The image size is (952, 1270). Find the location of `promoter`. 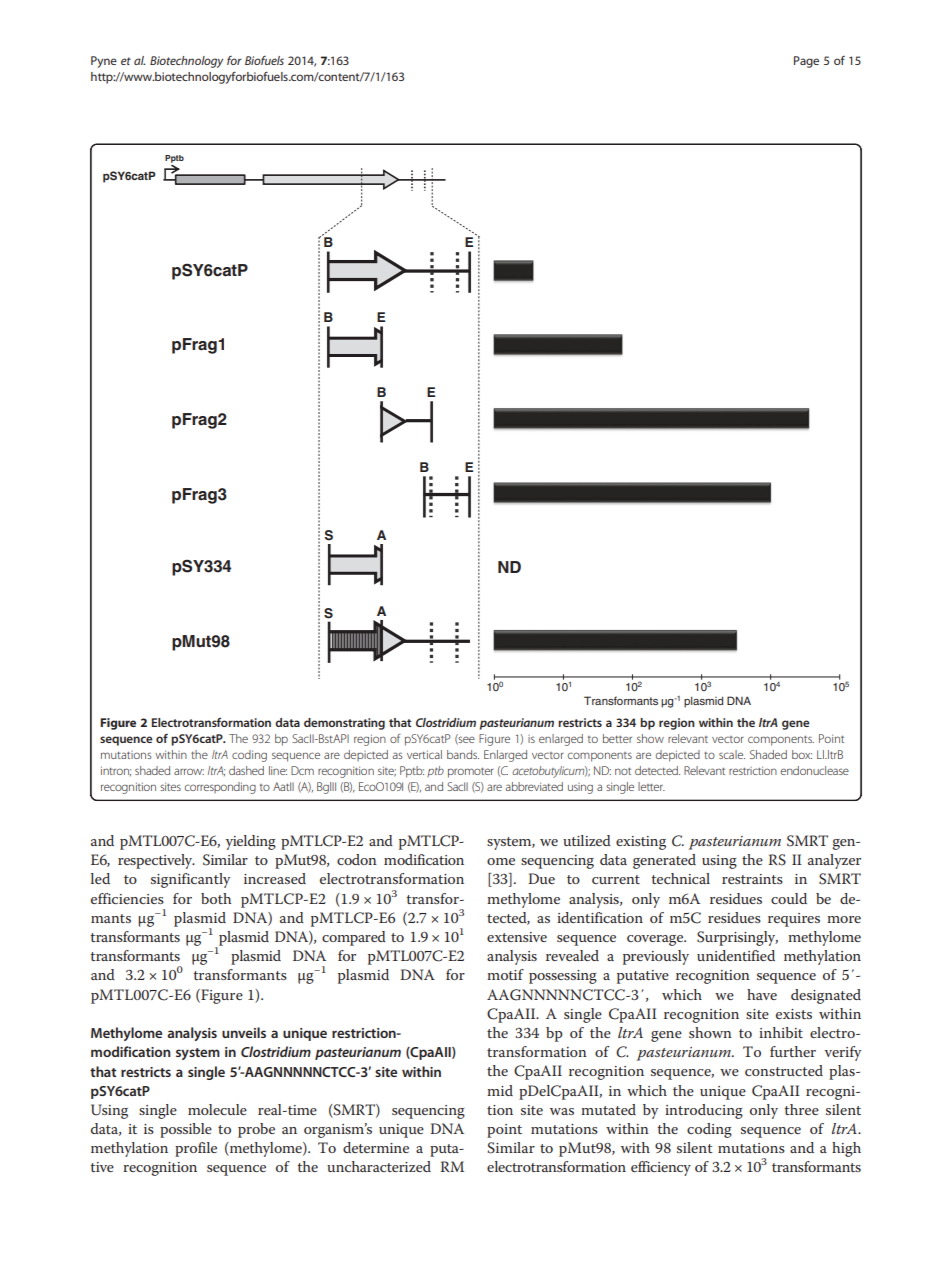

promoter is located at coordinates (471, 773).
